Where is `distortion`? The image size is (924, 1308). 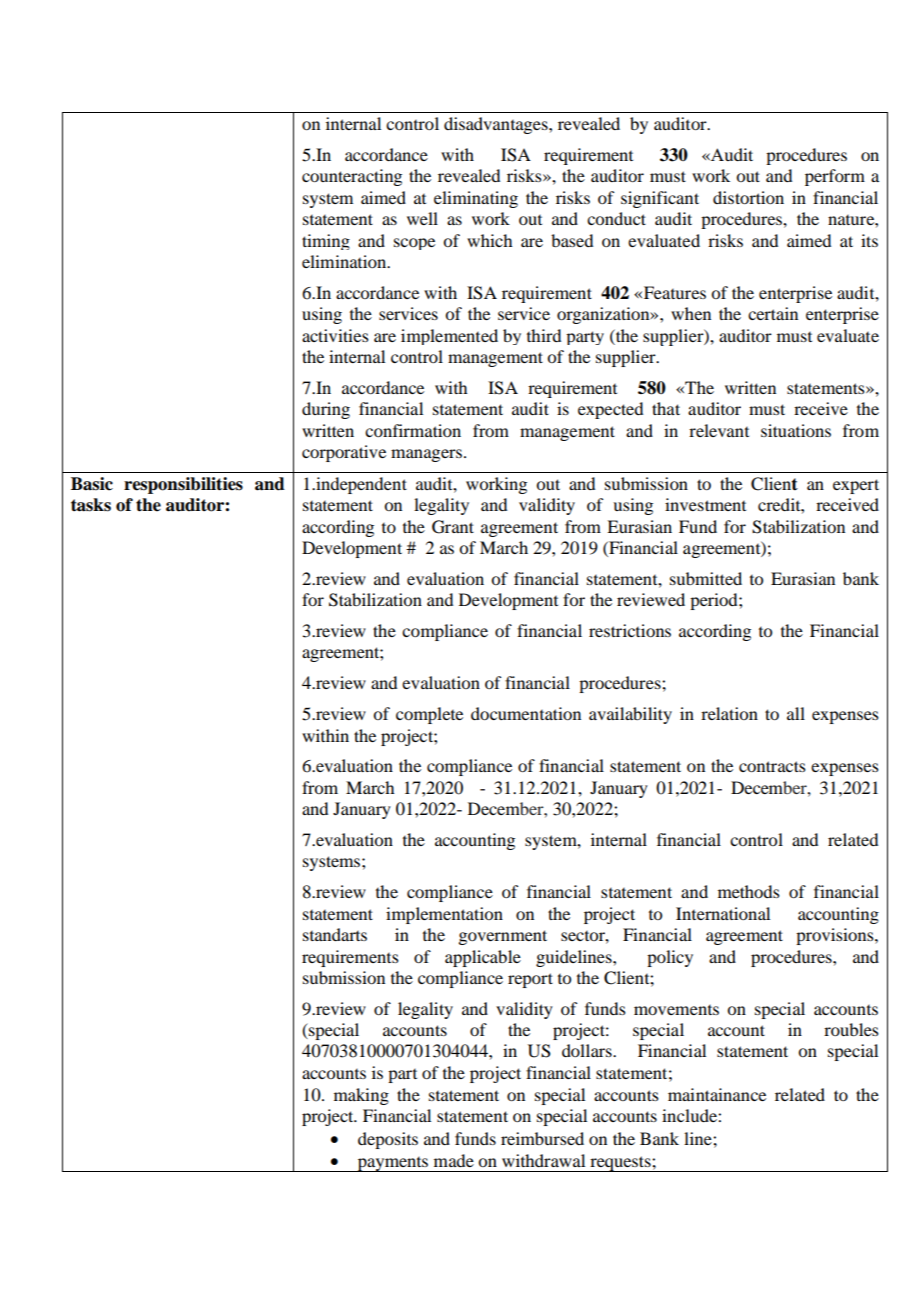 distortion is located at coordinates (748, 197).
